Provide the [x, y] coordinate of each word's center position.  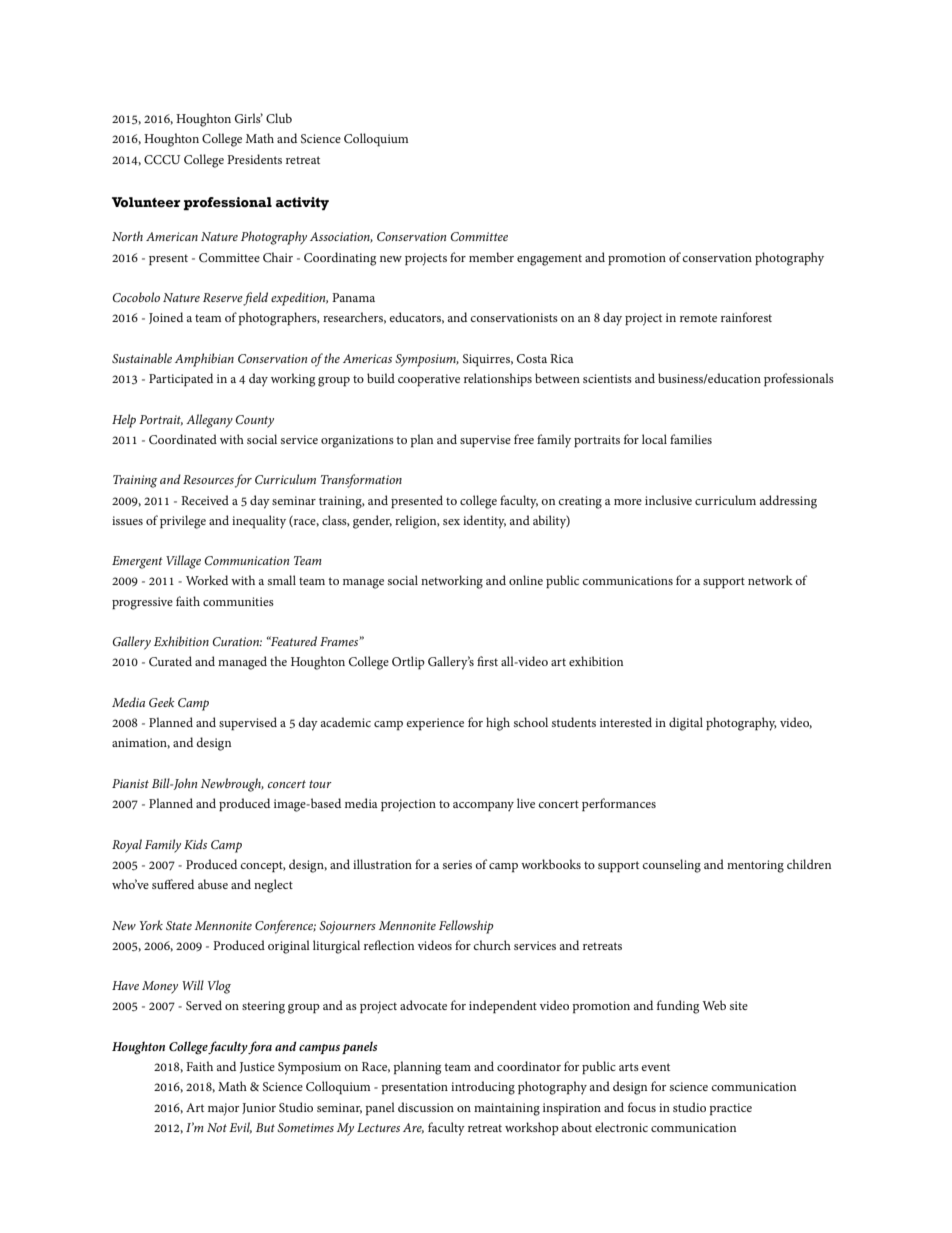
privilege [183, 522]
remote [698, 318]
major [223, 1109]
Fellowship [466, 927]
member [491, 257]
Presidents [254, 159]
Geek [162, 702]
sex [451, 522]
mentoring [755, 866]
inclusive [668, 500]
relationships [498, 380]
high [498, 724]
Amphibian [204, 360]
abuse [213, 884]
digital [686, 724]
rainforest [746, 317]
